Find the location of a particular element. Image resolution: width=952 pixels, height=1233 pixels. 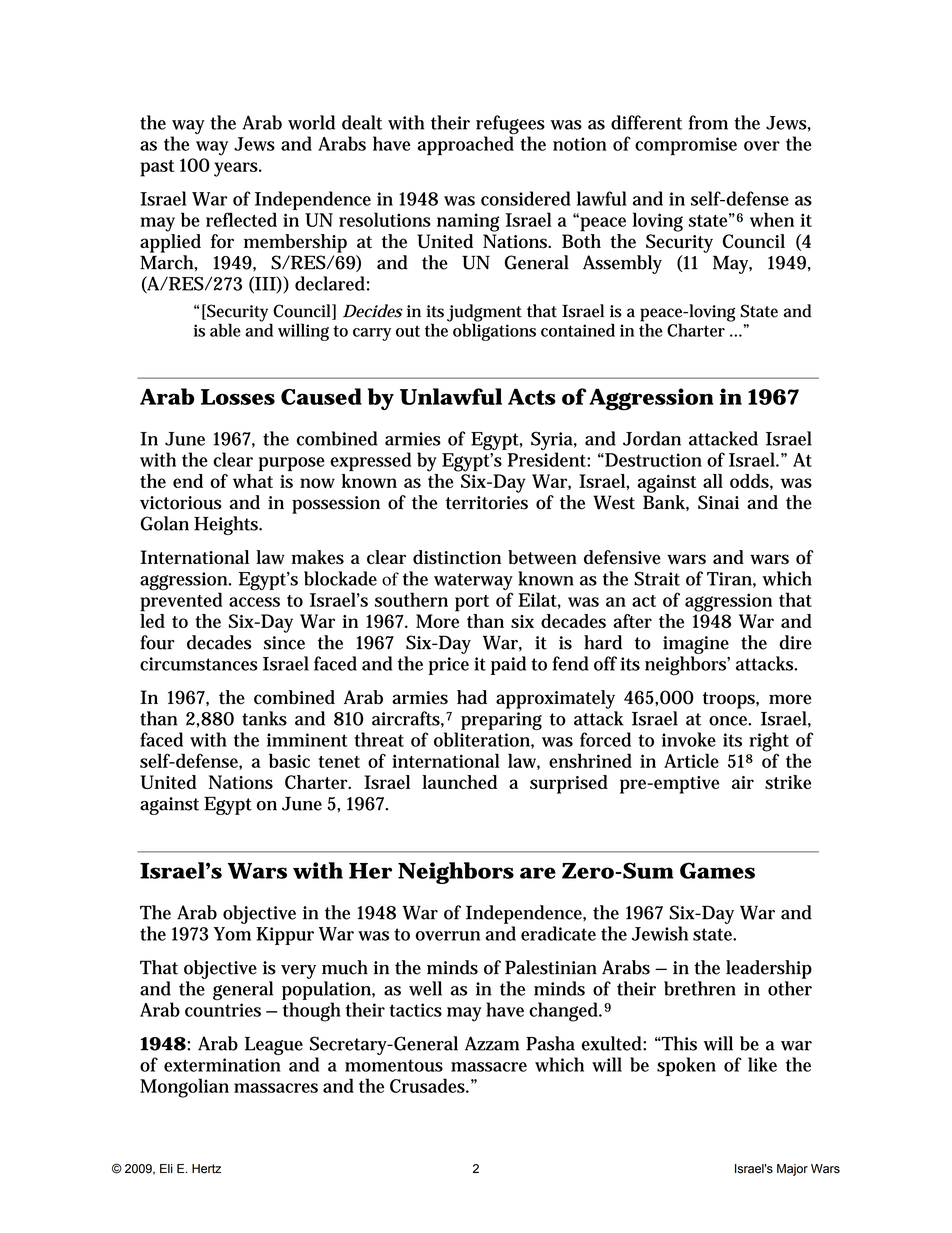

access is located at coordinates (254, 602).
